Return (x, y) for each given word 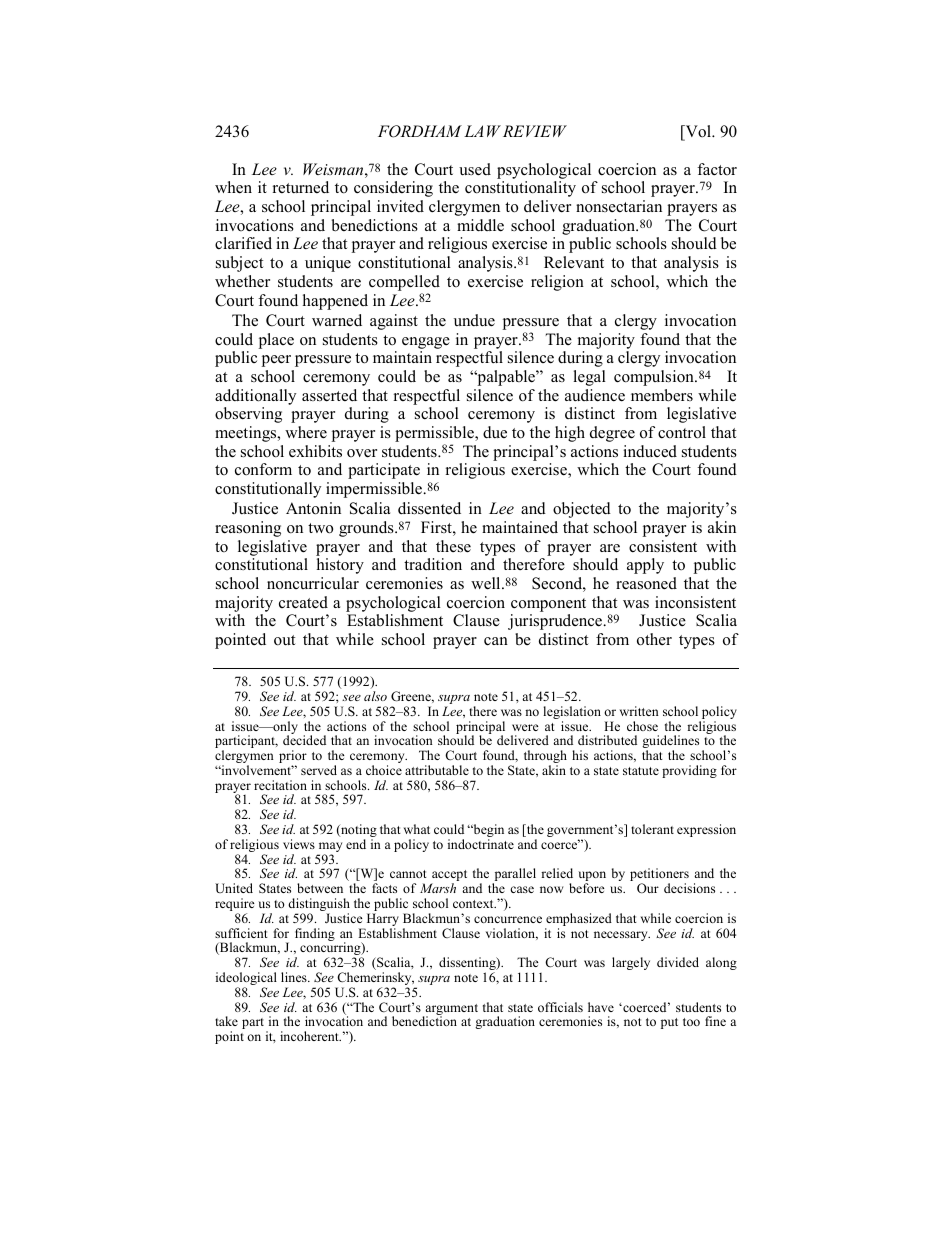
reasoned (646, 583)
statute (641, 771)
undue (474, 320)
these (453, 546)
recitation (280, 785)
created (303, 602)
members (662, 395)
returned (301, 187)
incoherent (310, 1036)
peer (276, 361)
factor (717, 169)
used (475, 169)
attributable (437, 770)
